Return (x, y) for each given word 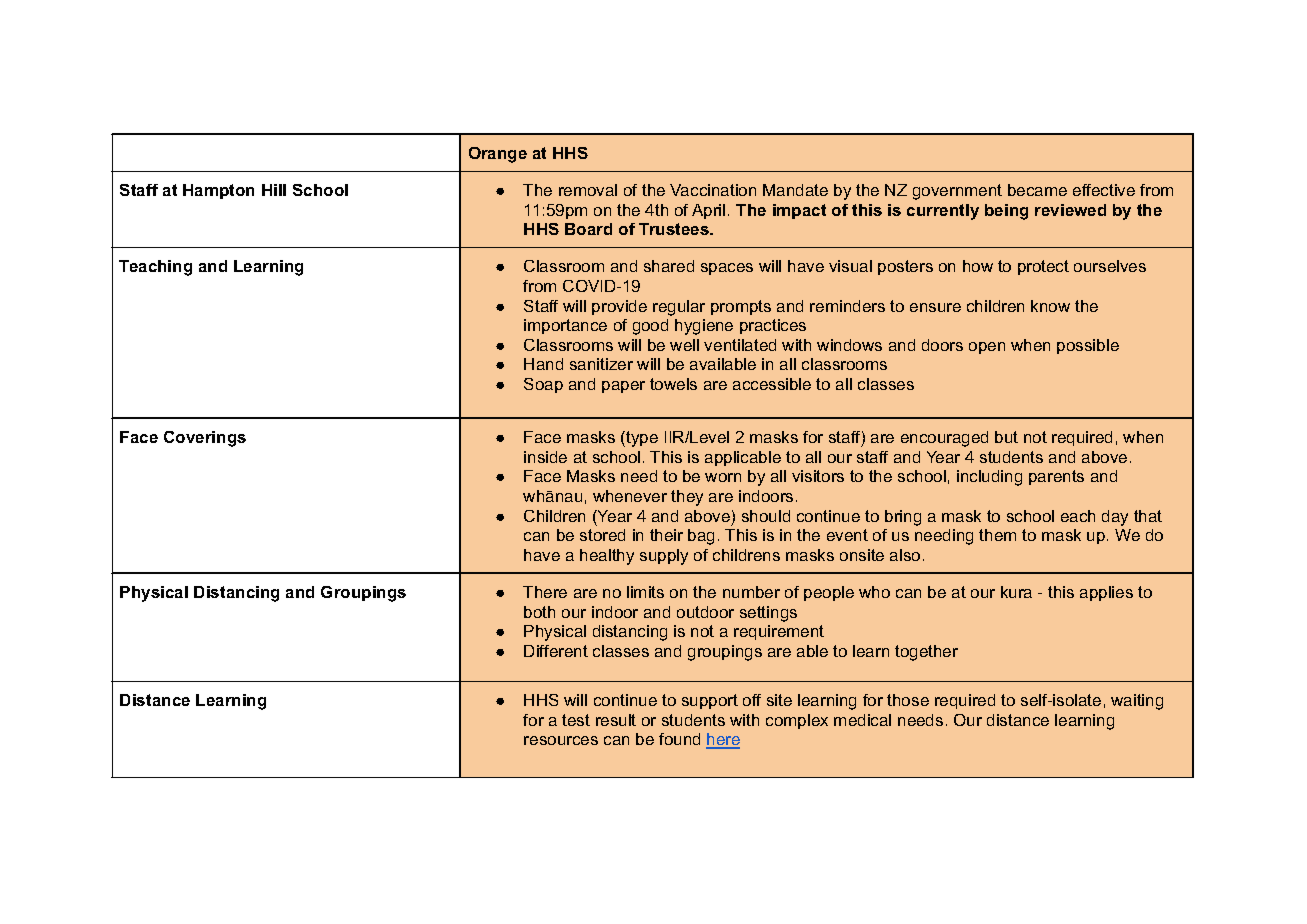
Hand (543, 364)
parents (1056, 477)
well (684, 345)
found (679, 739)
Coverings (205, 439)
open (987, 348)
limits (645, 592)
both (539, 612)
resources (561, 740)
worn (723, 477)
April (708, 211)
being (1006, 212)
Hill (274, 190)
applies (1106, 593)
